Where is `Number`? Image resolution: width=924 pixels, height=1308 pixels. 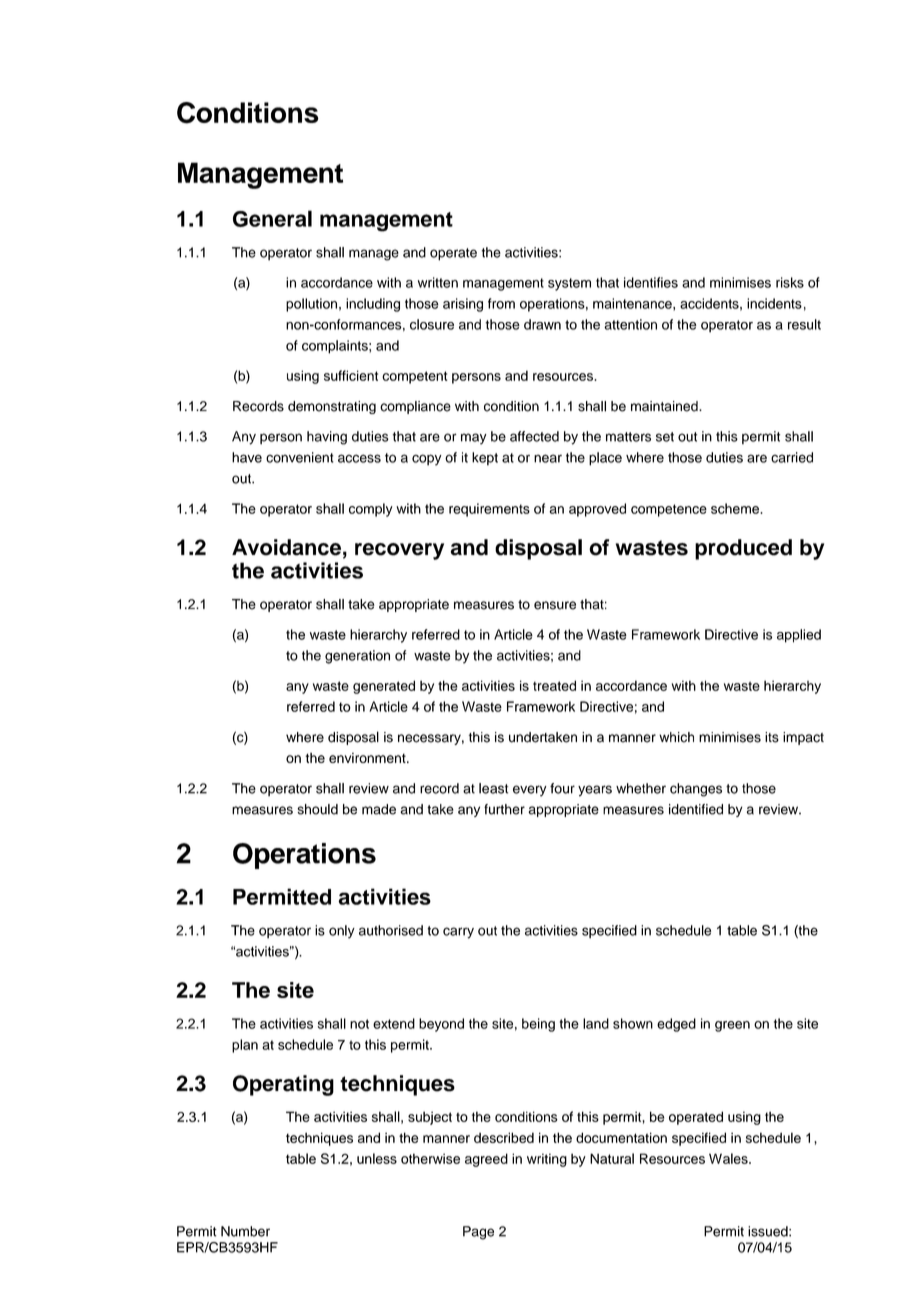
Number is located at coordinates (245, 1231).
